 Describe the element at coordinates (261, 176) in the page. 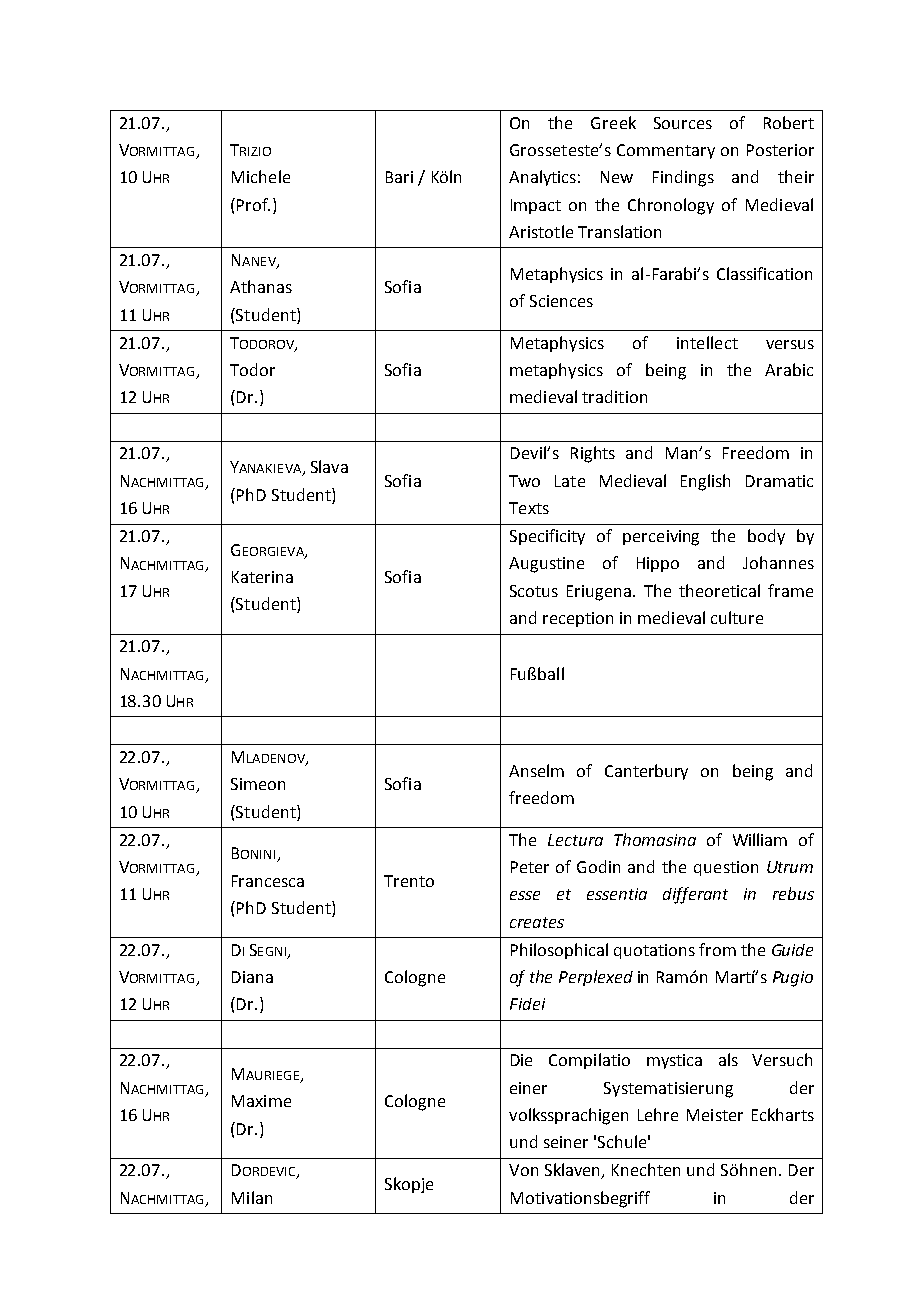

I see `Michele` at that location.
